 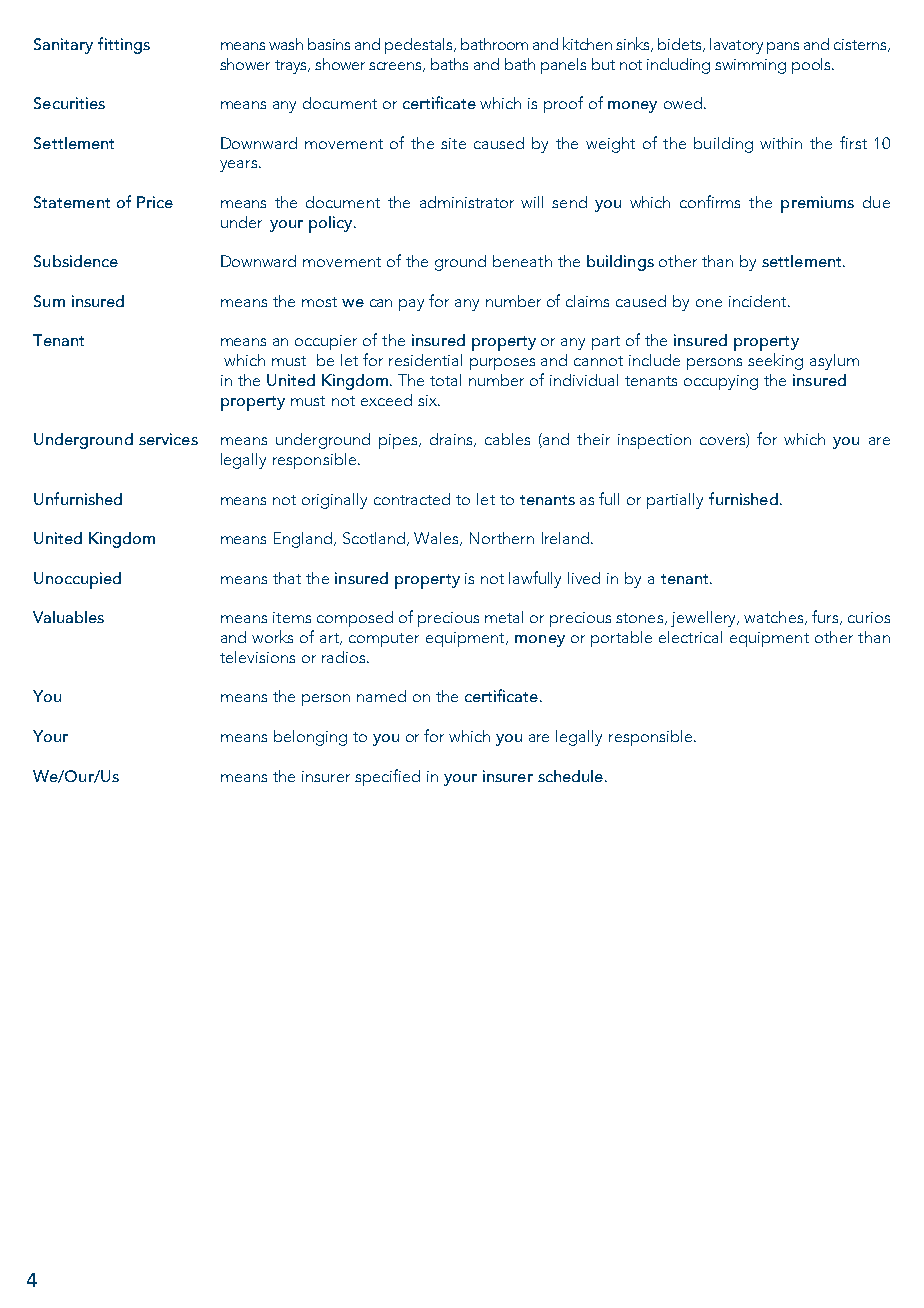 What do you see at coordinates (570, 776) in the screenshot?
I see `schedule` at bounding box center [570, 776].
